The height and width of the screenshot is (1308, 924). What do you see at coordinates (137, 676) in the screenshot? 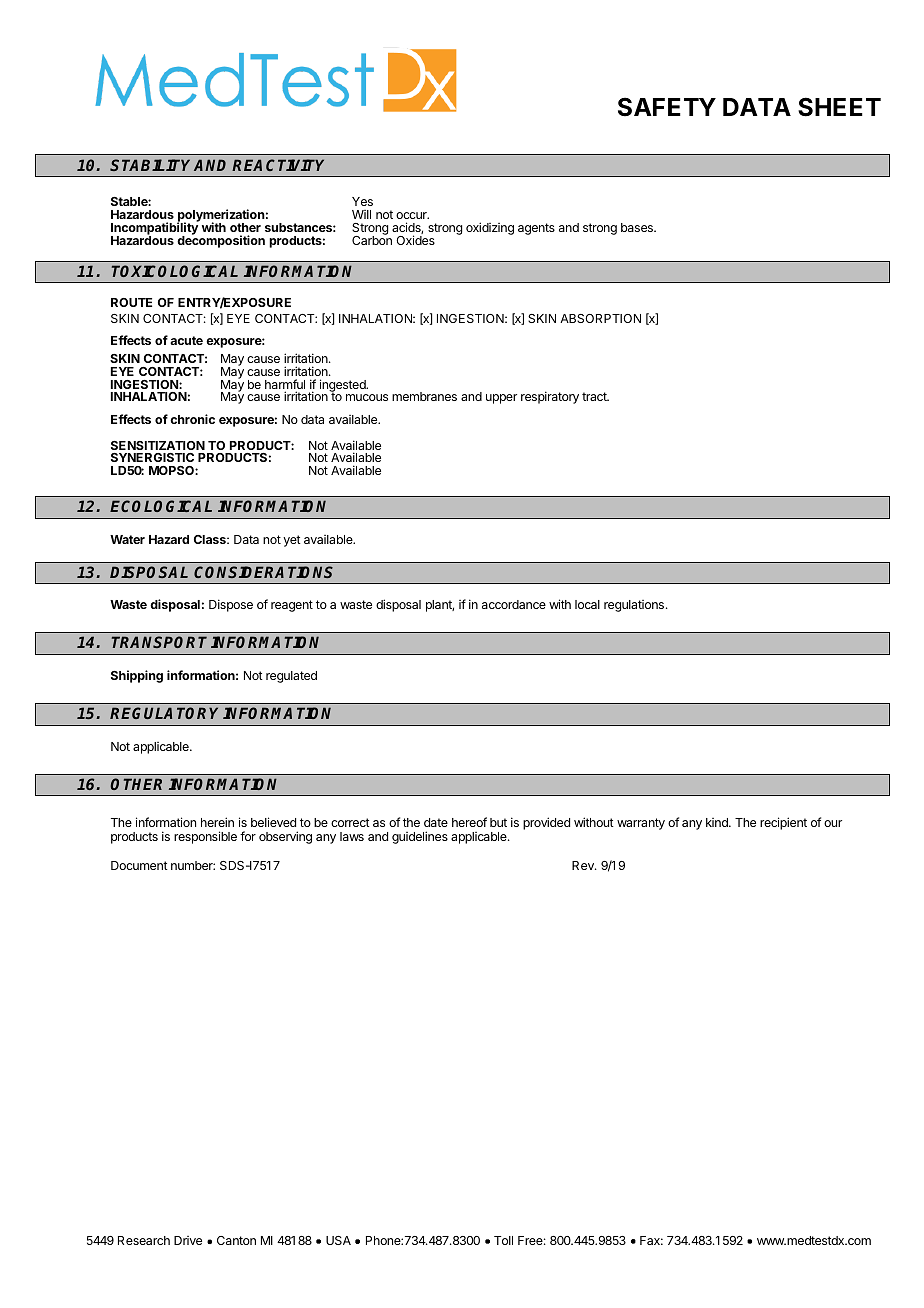
I see `Shipping` at bounding box center [137, 676].
